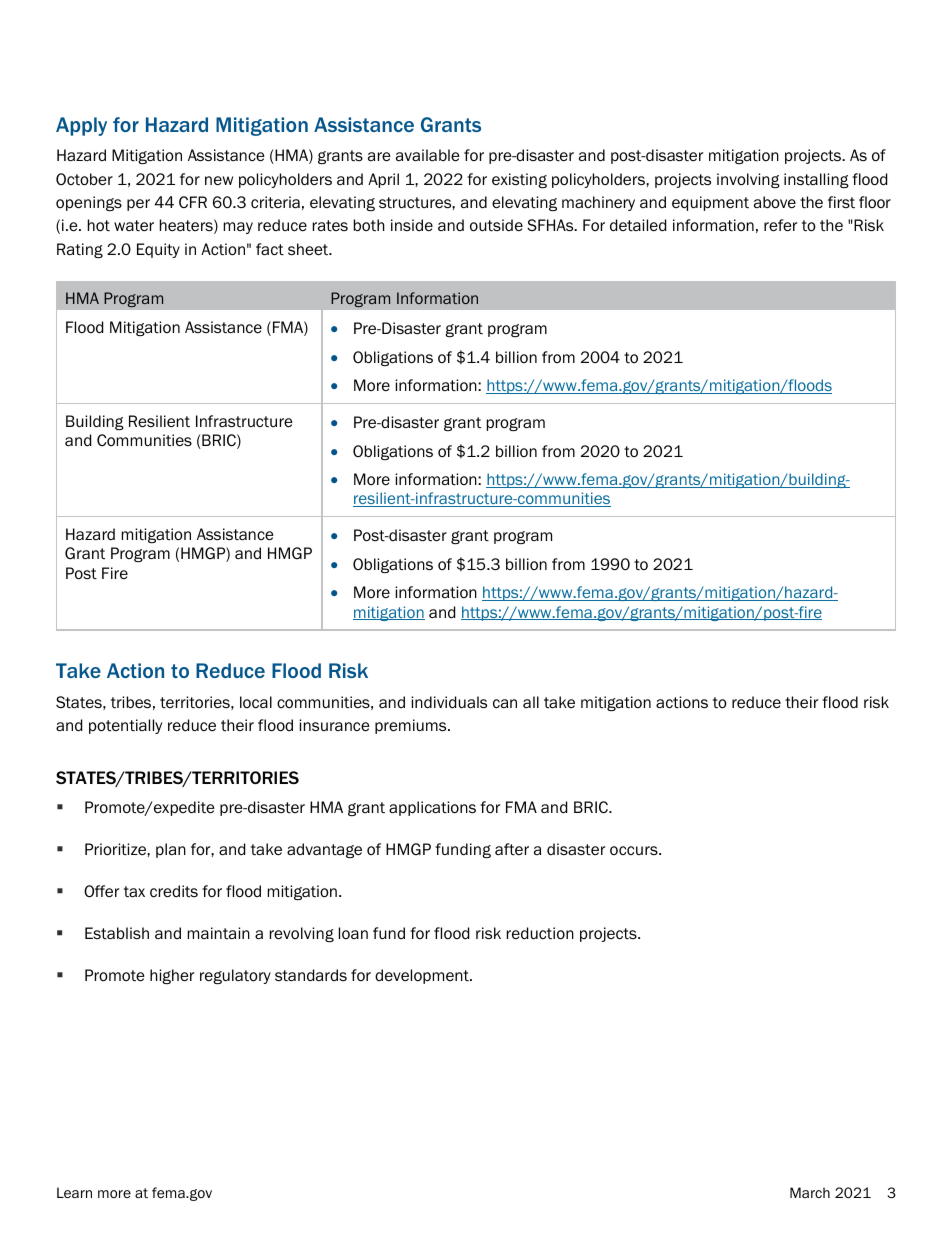 This document has width=952, height=1233. I want to click on development, so click(423, 976).
